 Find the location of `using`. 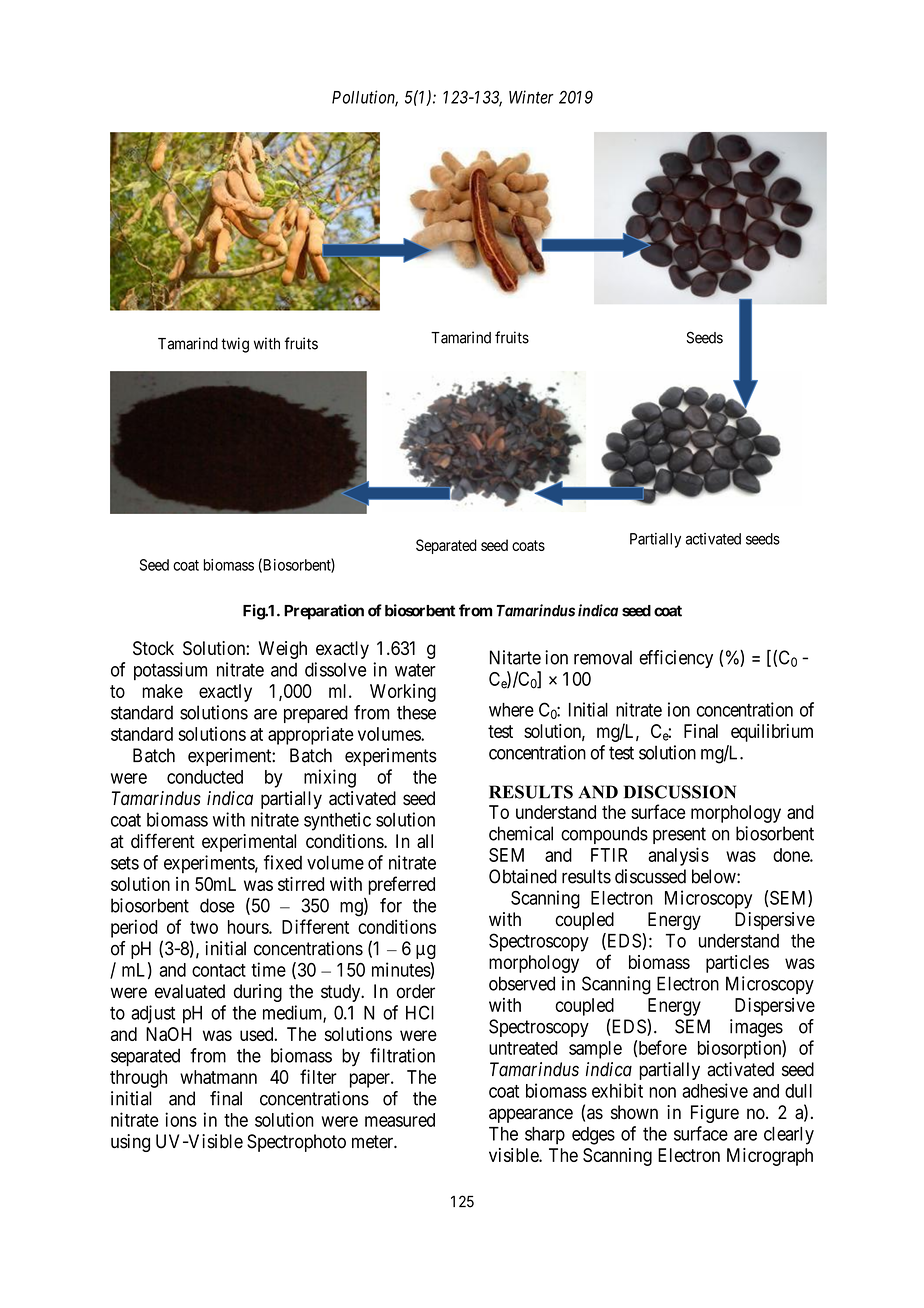

using is located at coordinates (130, 1143).
